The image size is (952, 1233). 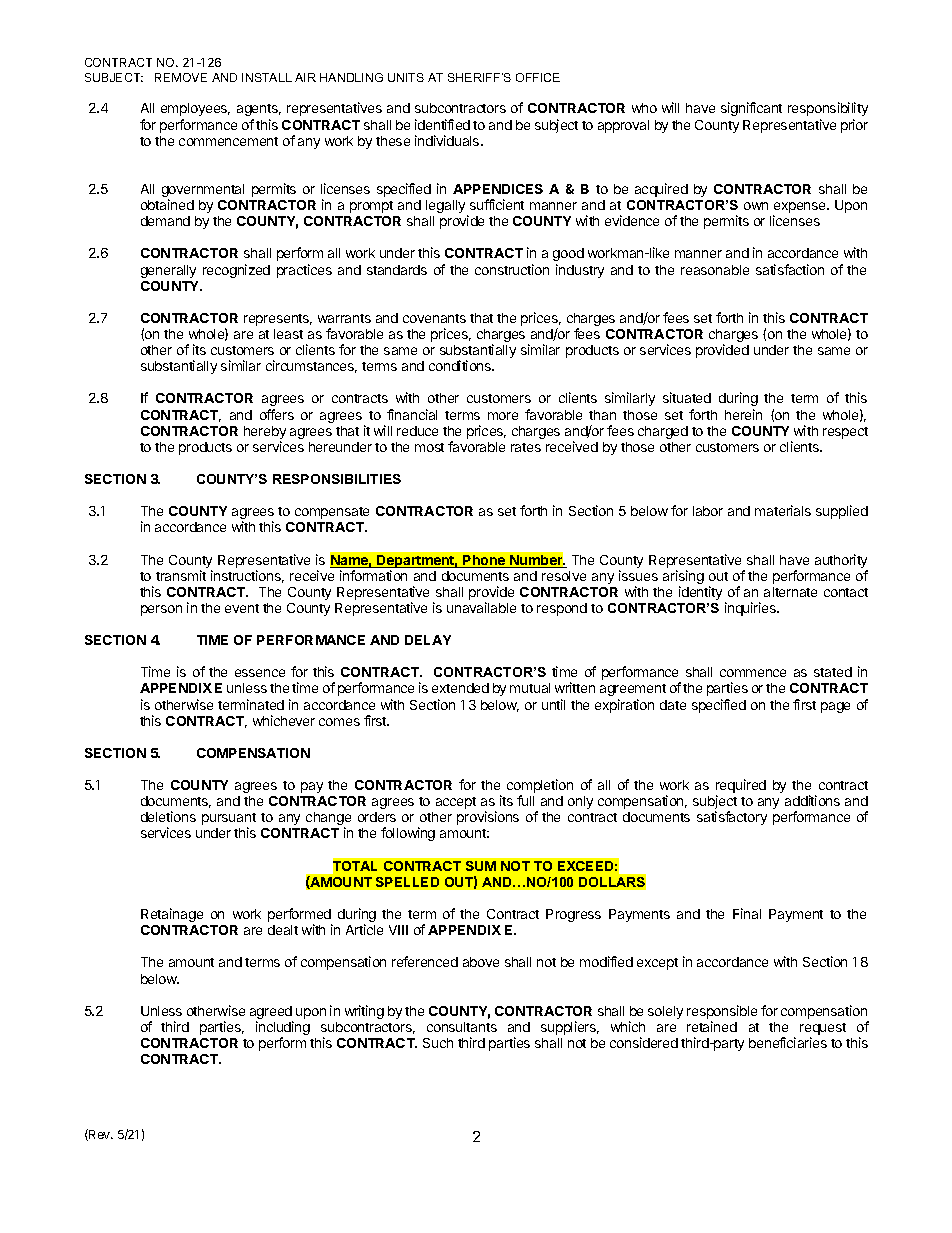 I want to click on employees, so click(x=195, y=109).
